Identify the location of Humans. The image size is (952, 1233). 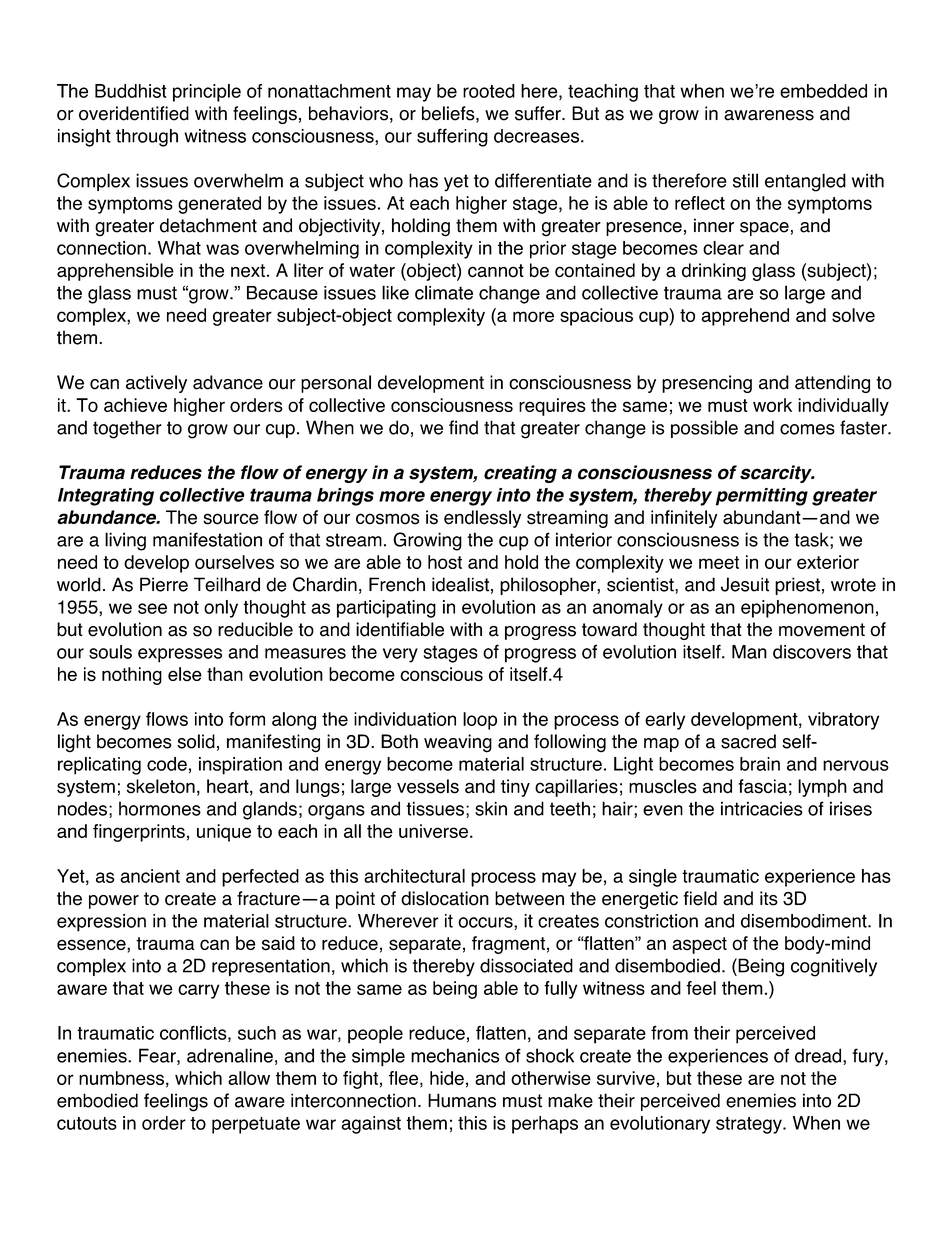
(462, 1100).
